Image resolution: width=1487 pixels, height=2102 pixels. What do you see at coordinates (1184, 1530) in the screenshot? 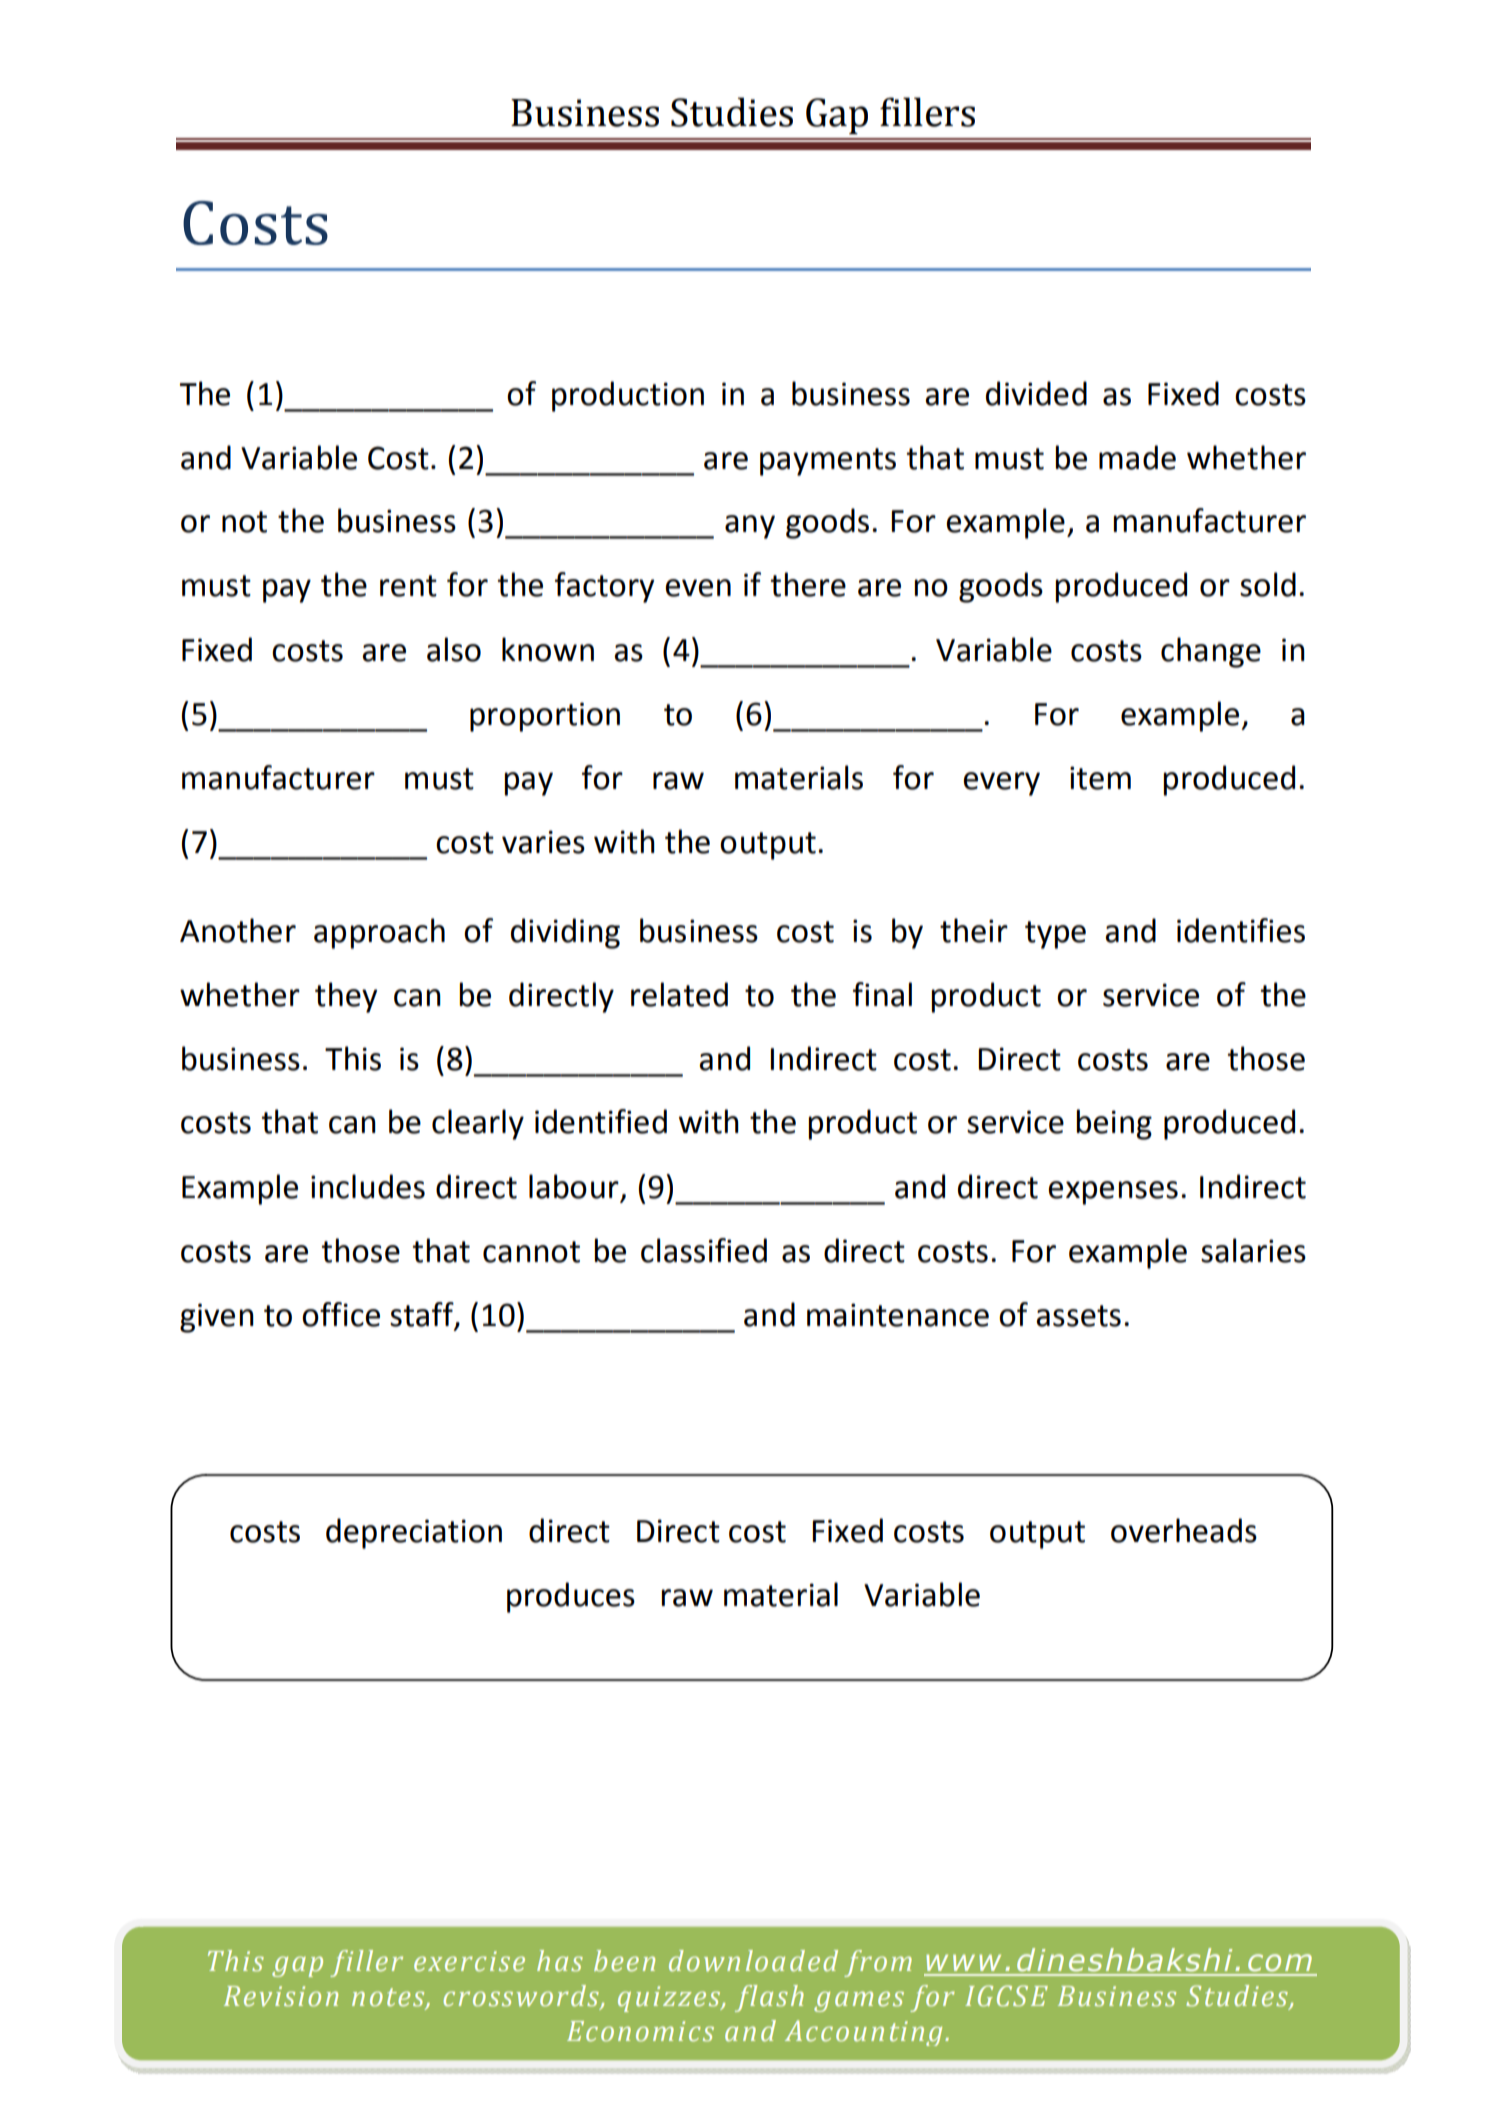
I see `overheads` at bounding box center [1184, 1530].
